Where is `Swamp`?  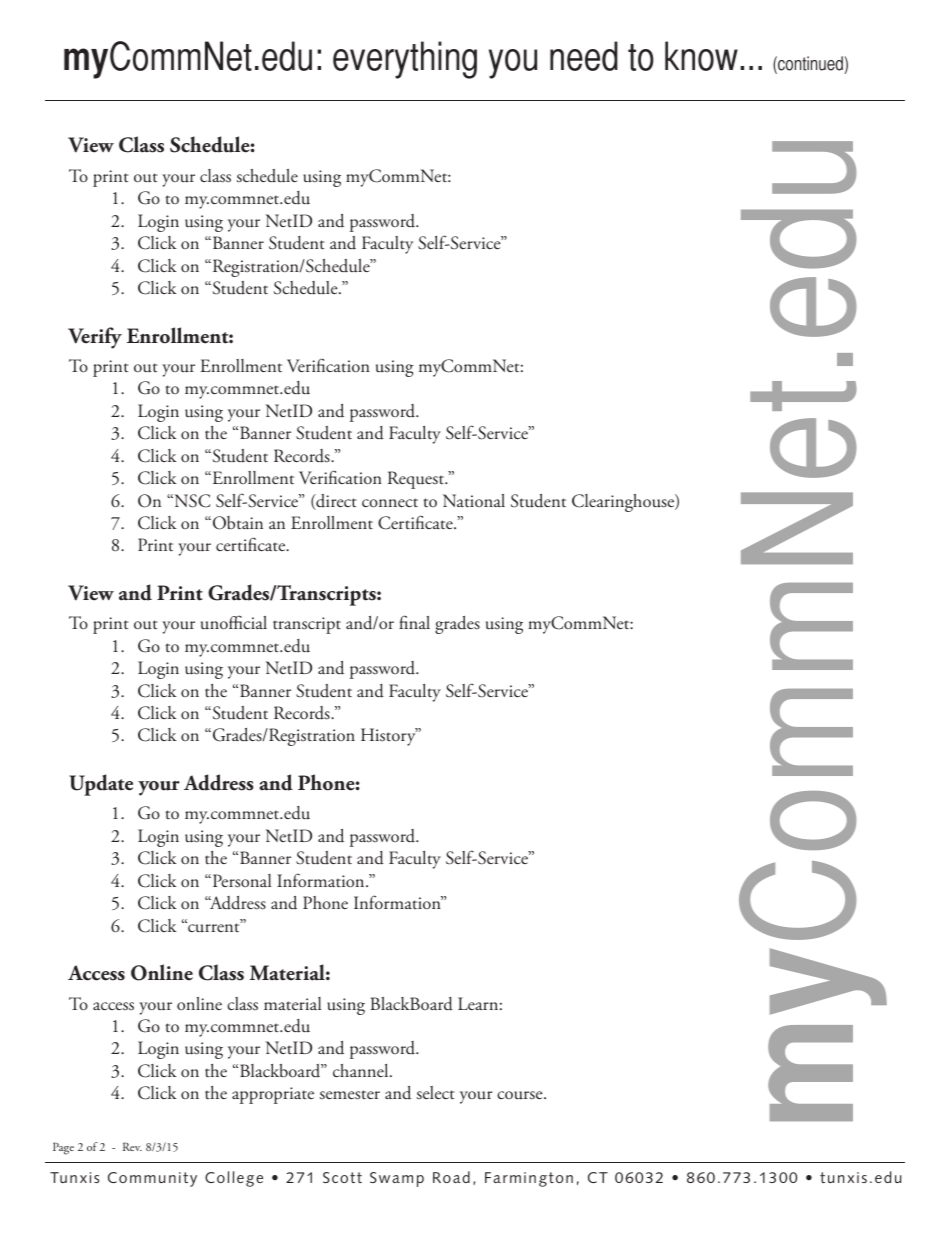
Swamp is located at coordinates (397, 1179).
